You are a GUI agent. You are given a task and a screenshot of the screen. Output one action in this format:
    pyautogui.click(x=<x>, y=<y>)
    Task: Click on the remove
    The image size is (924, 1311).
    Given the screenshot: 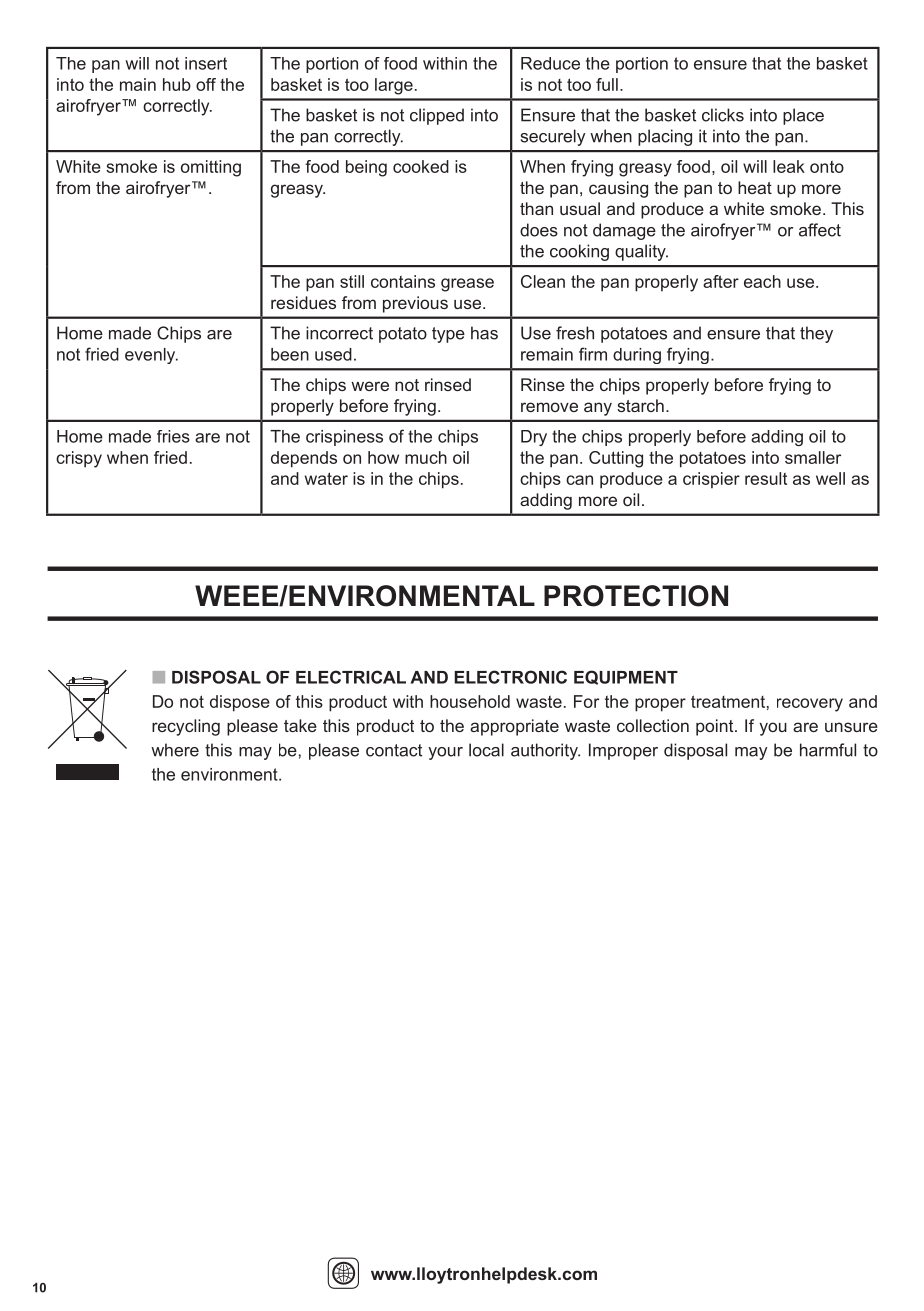 What is the action you would take?
    pyautogui.click(x=549, y=407)
